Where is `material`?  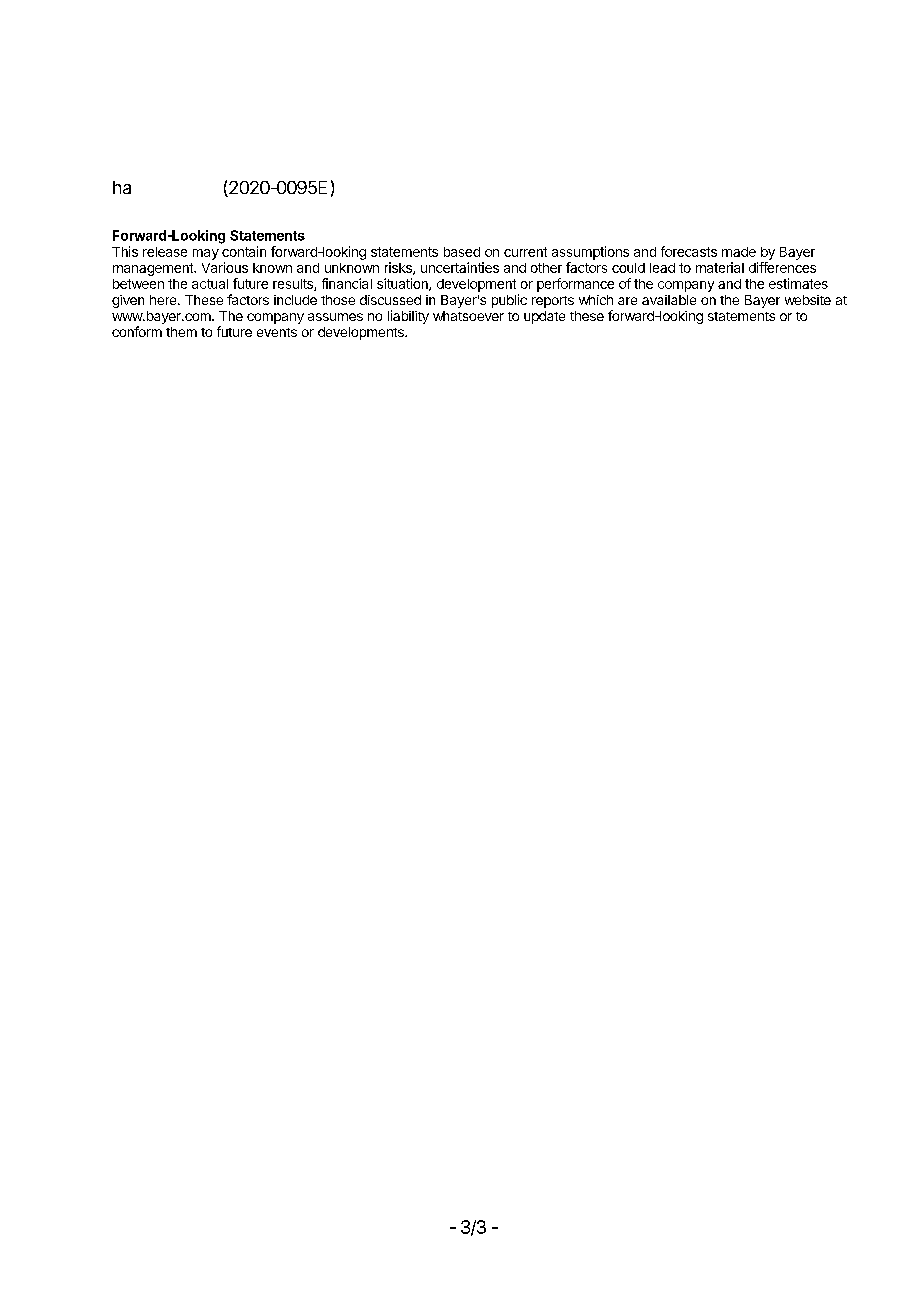
material is located at coordinates (720, 267).
